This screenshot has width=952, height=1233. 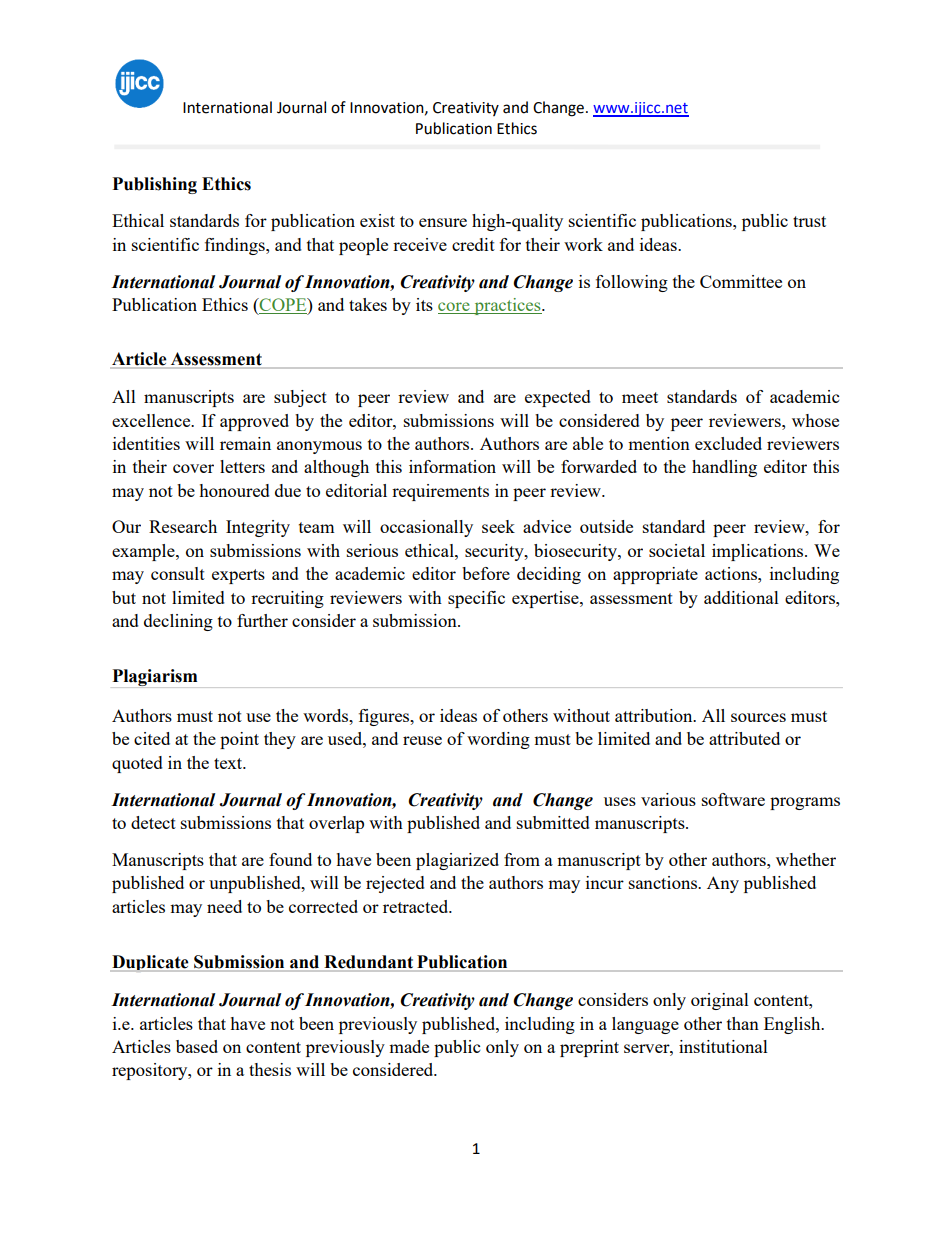 What do you see at coordinates (476, 599) in the screenshot?
I see `specific` at bounding box center [476, 599].
